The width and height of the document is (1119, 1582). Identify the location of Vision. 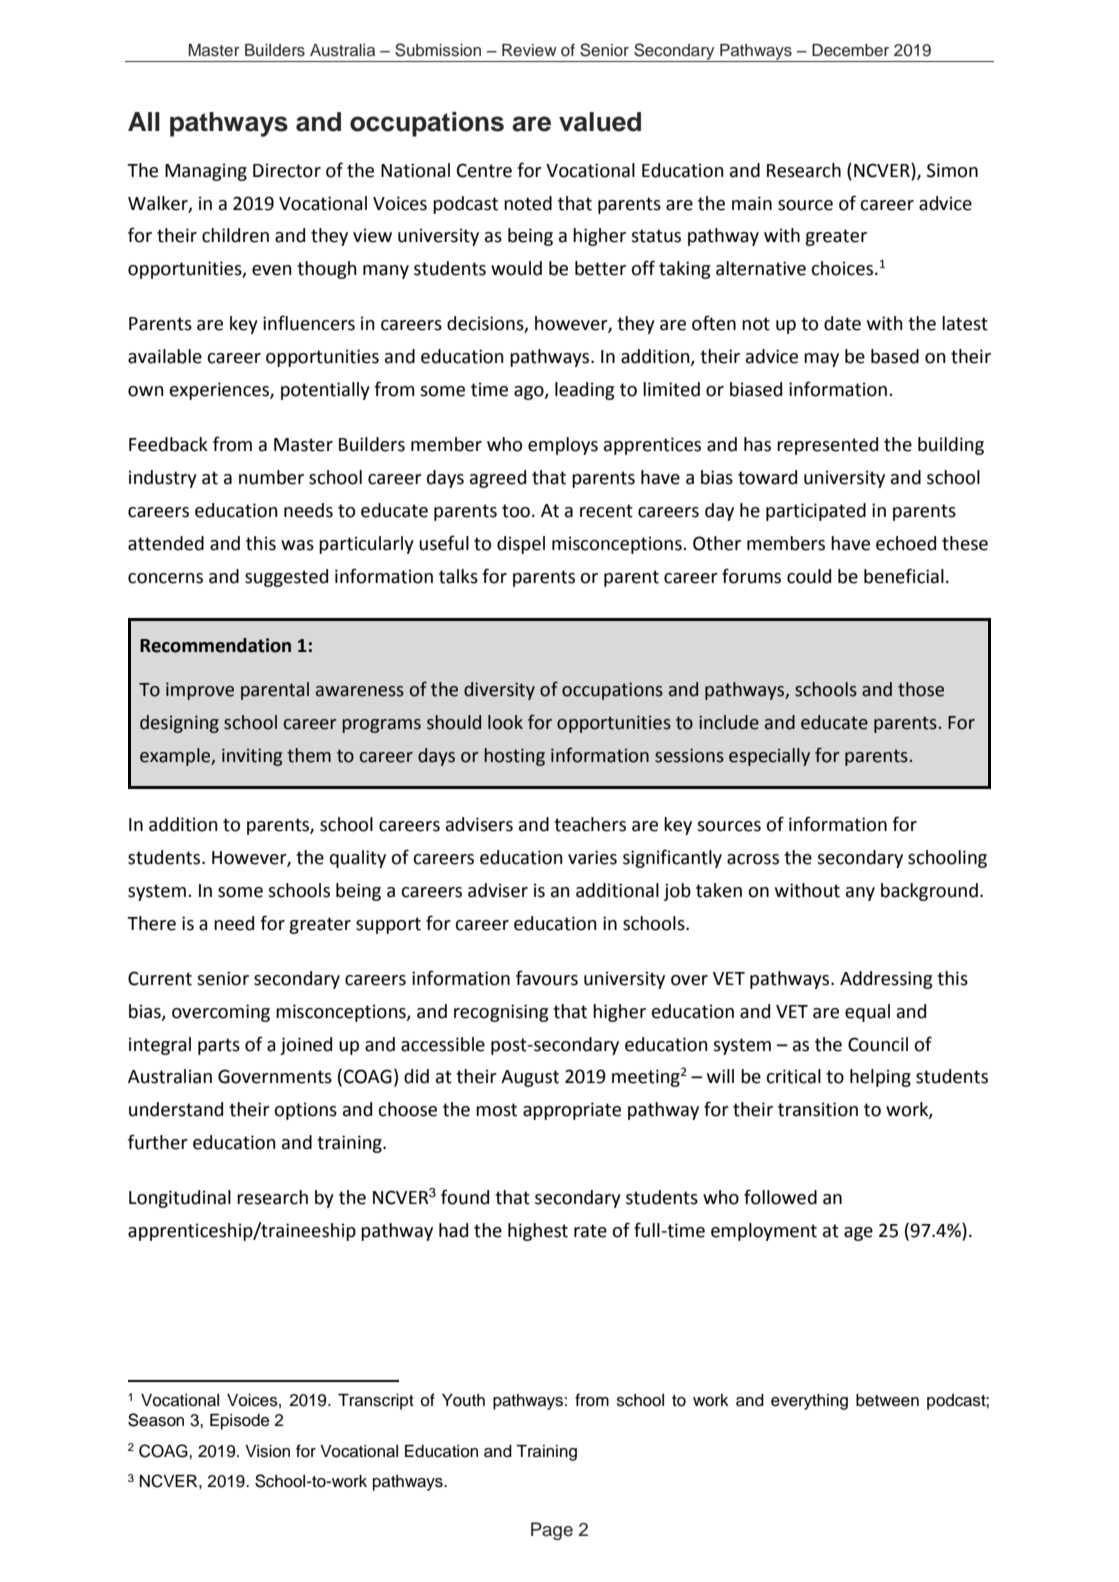
(267, 1451).
